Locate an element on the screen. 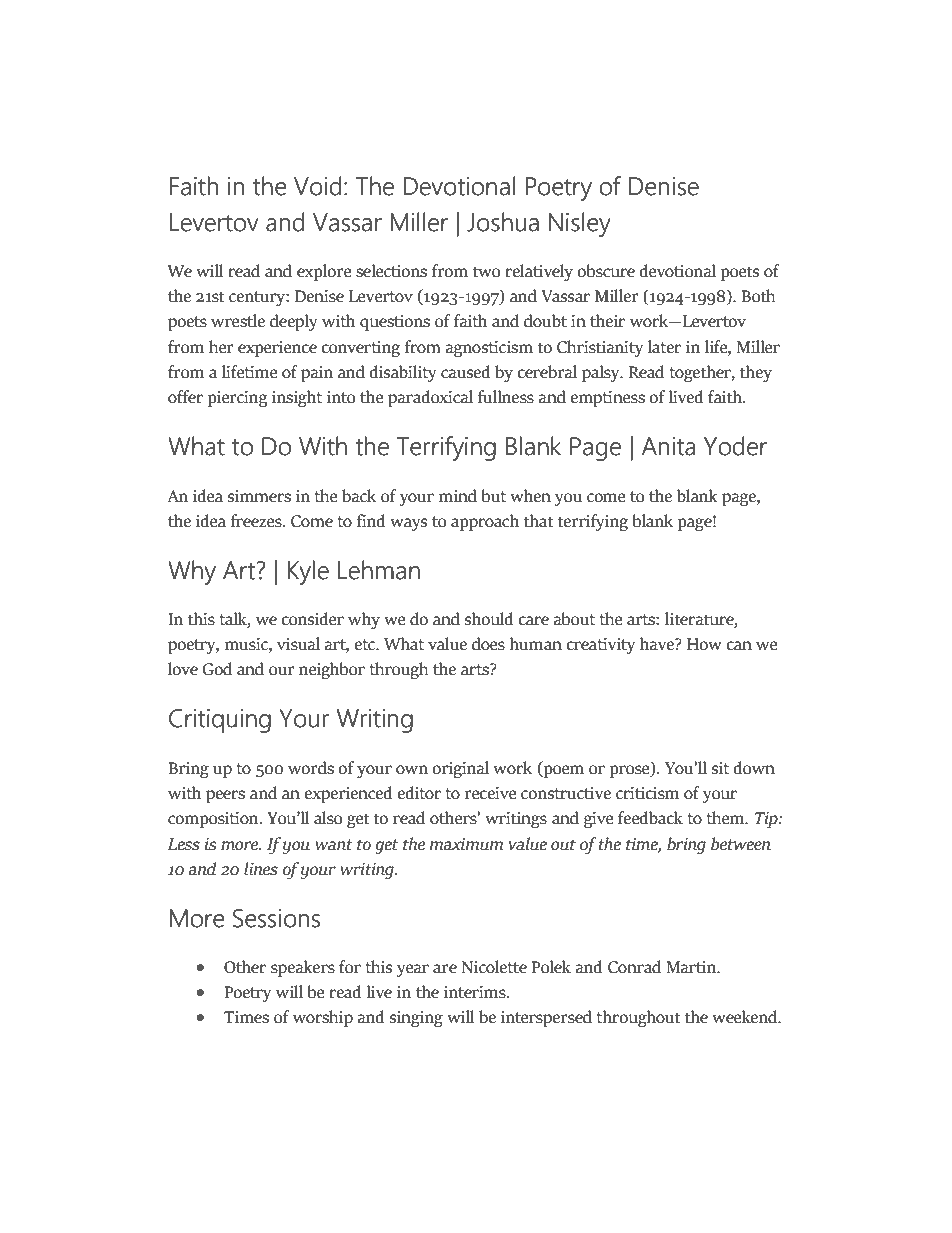 This screenshot has height=1233, width=952. Joshua is located at coordinates (503, 222).
